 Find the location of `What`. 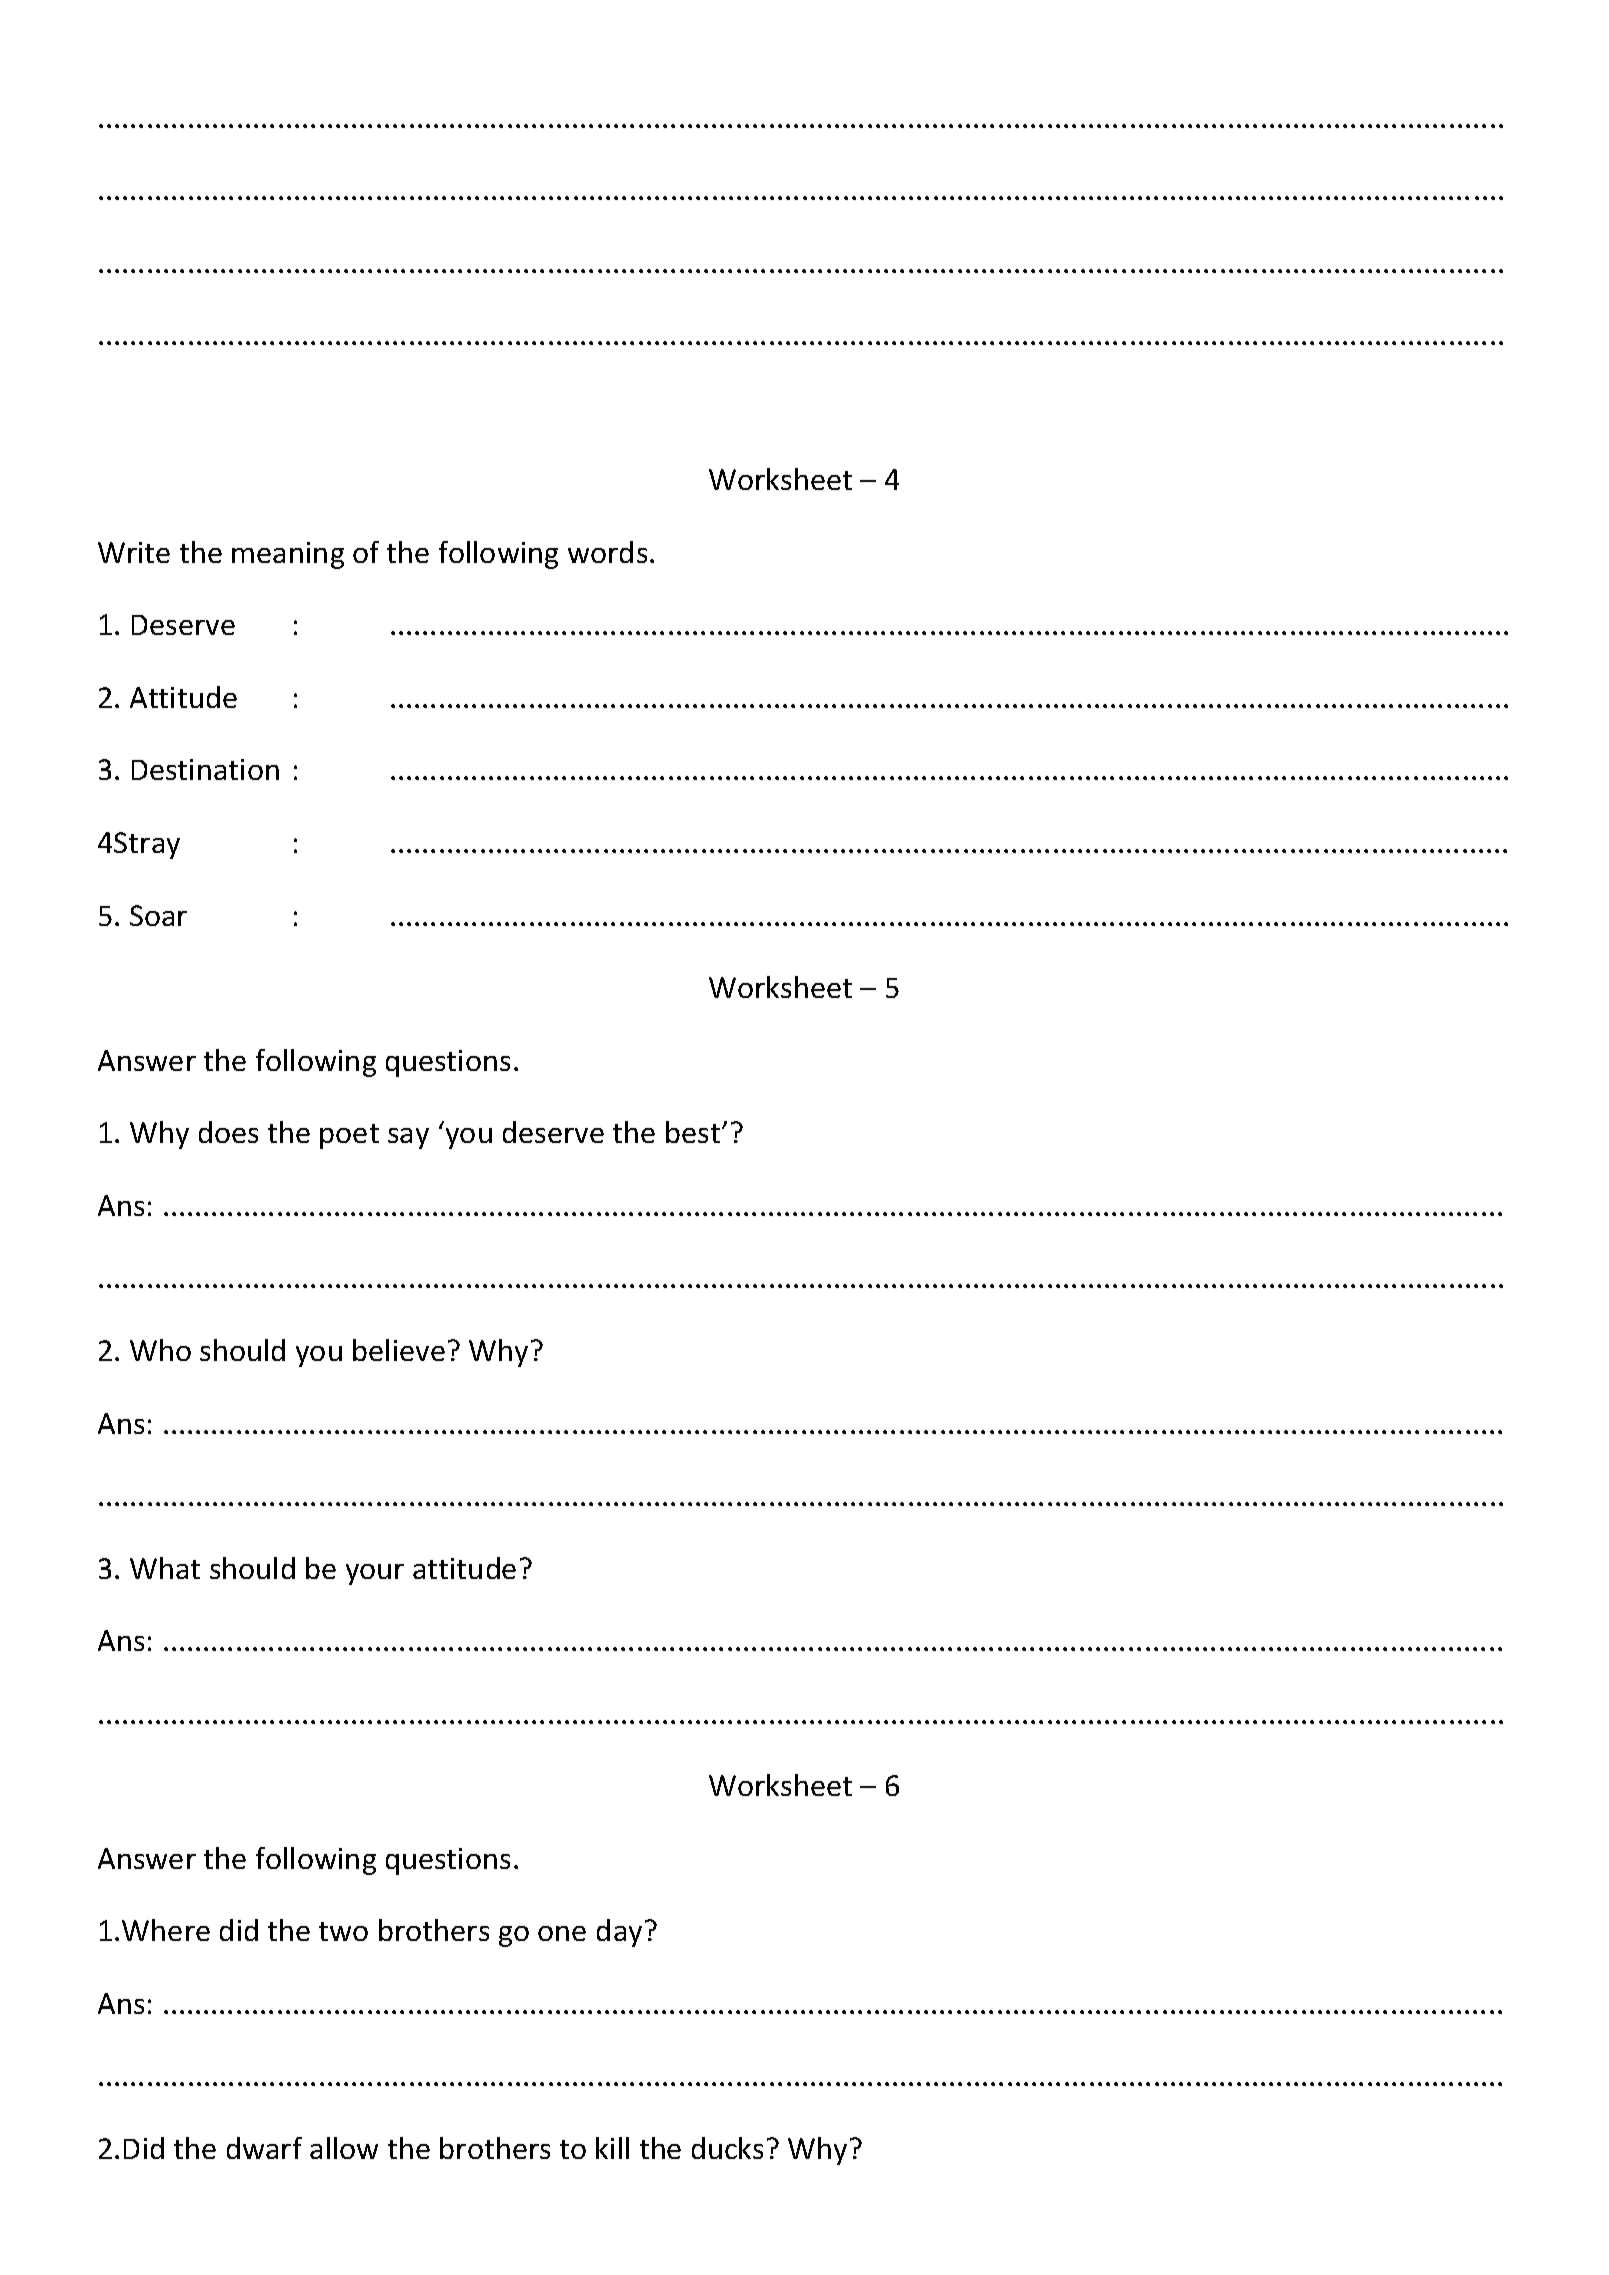

What is located at coordinates (165, 1568).
